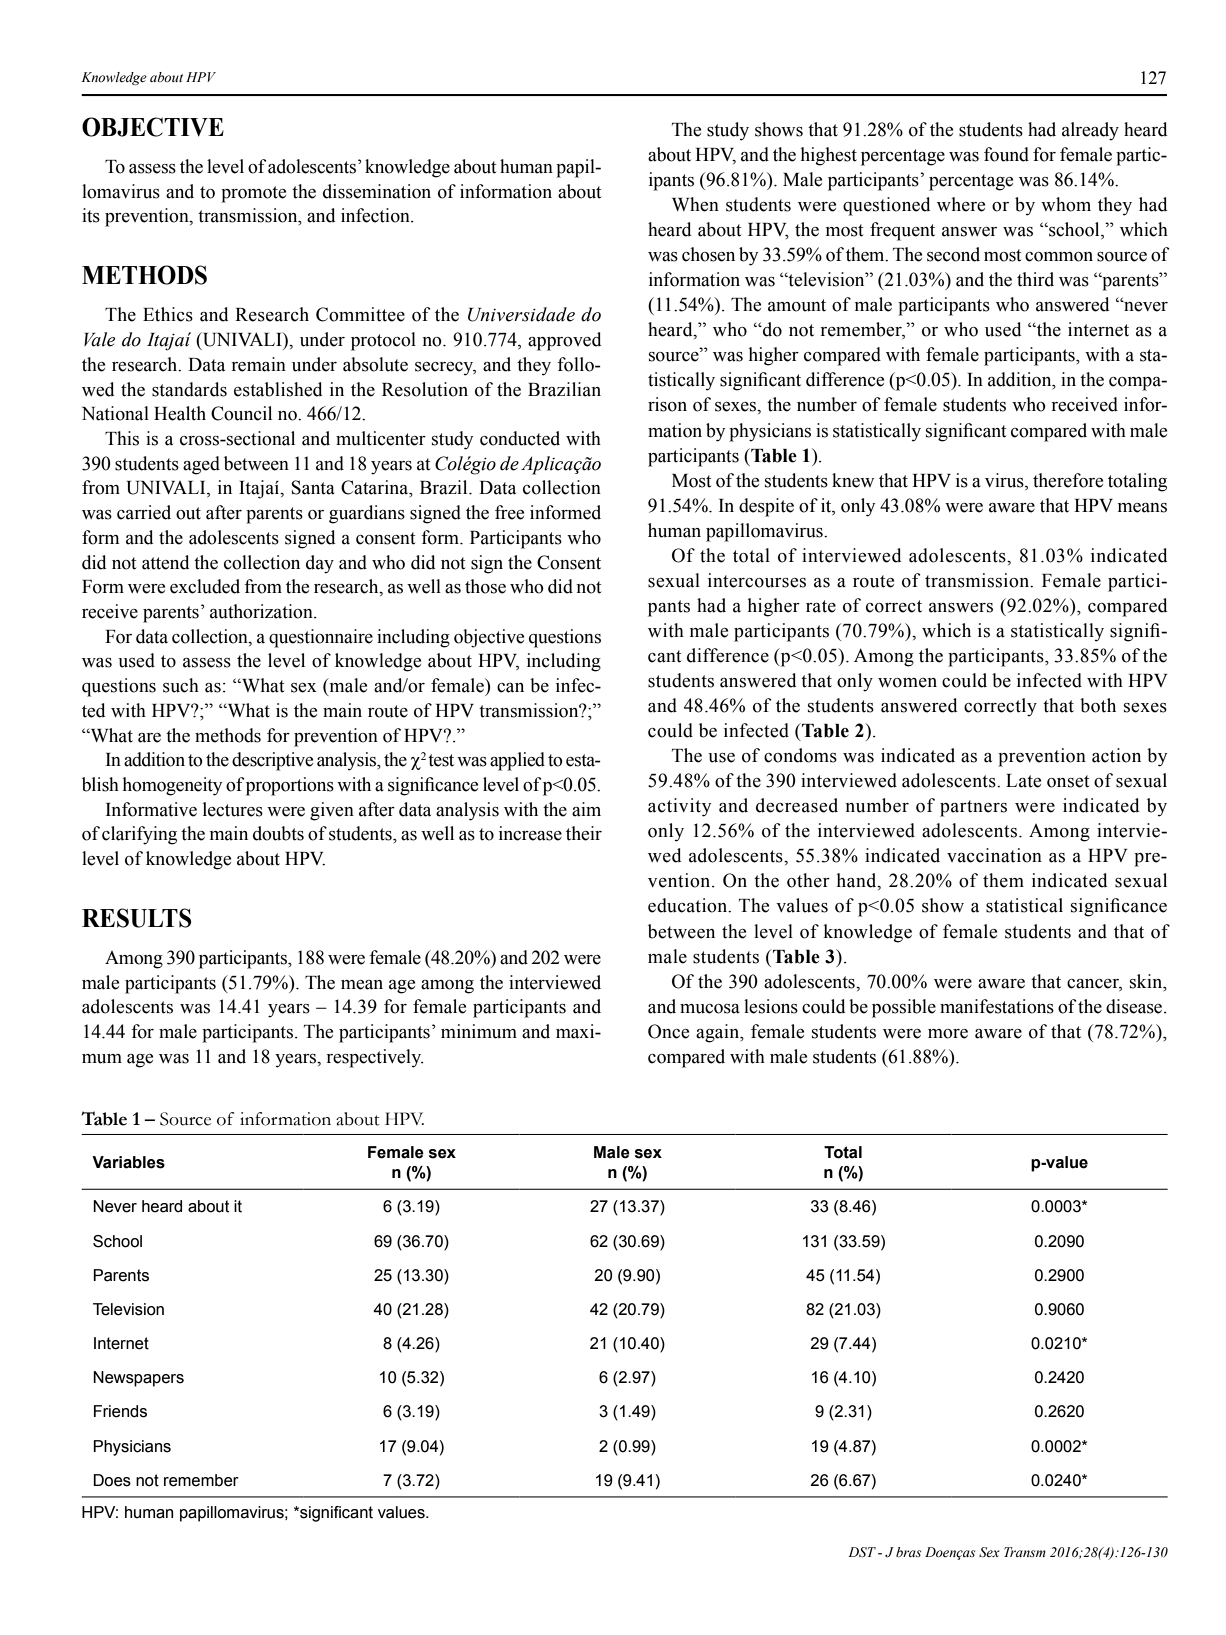 This screenshot has width=1226, height=1635. Describe the element at coordinates (253, 194) in the screenshot. I see `promote` at that location.
